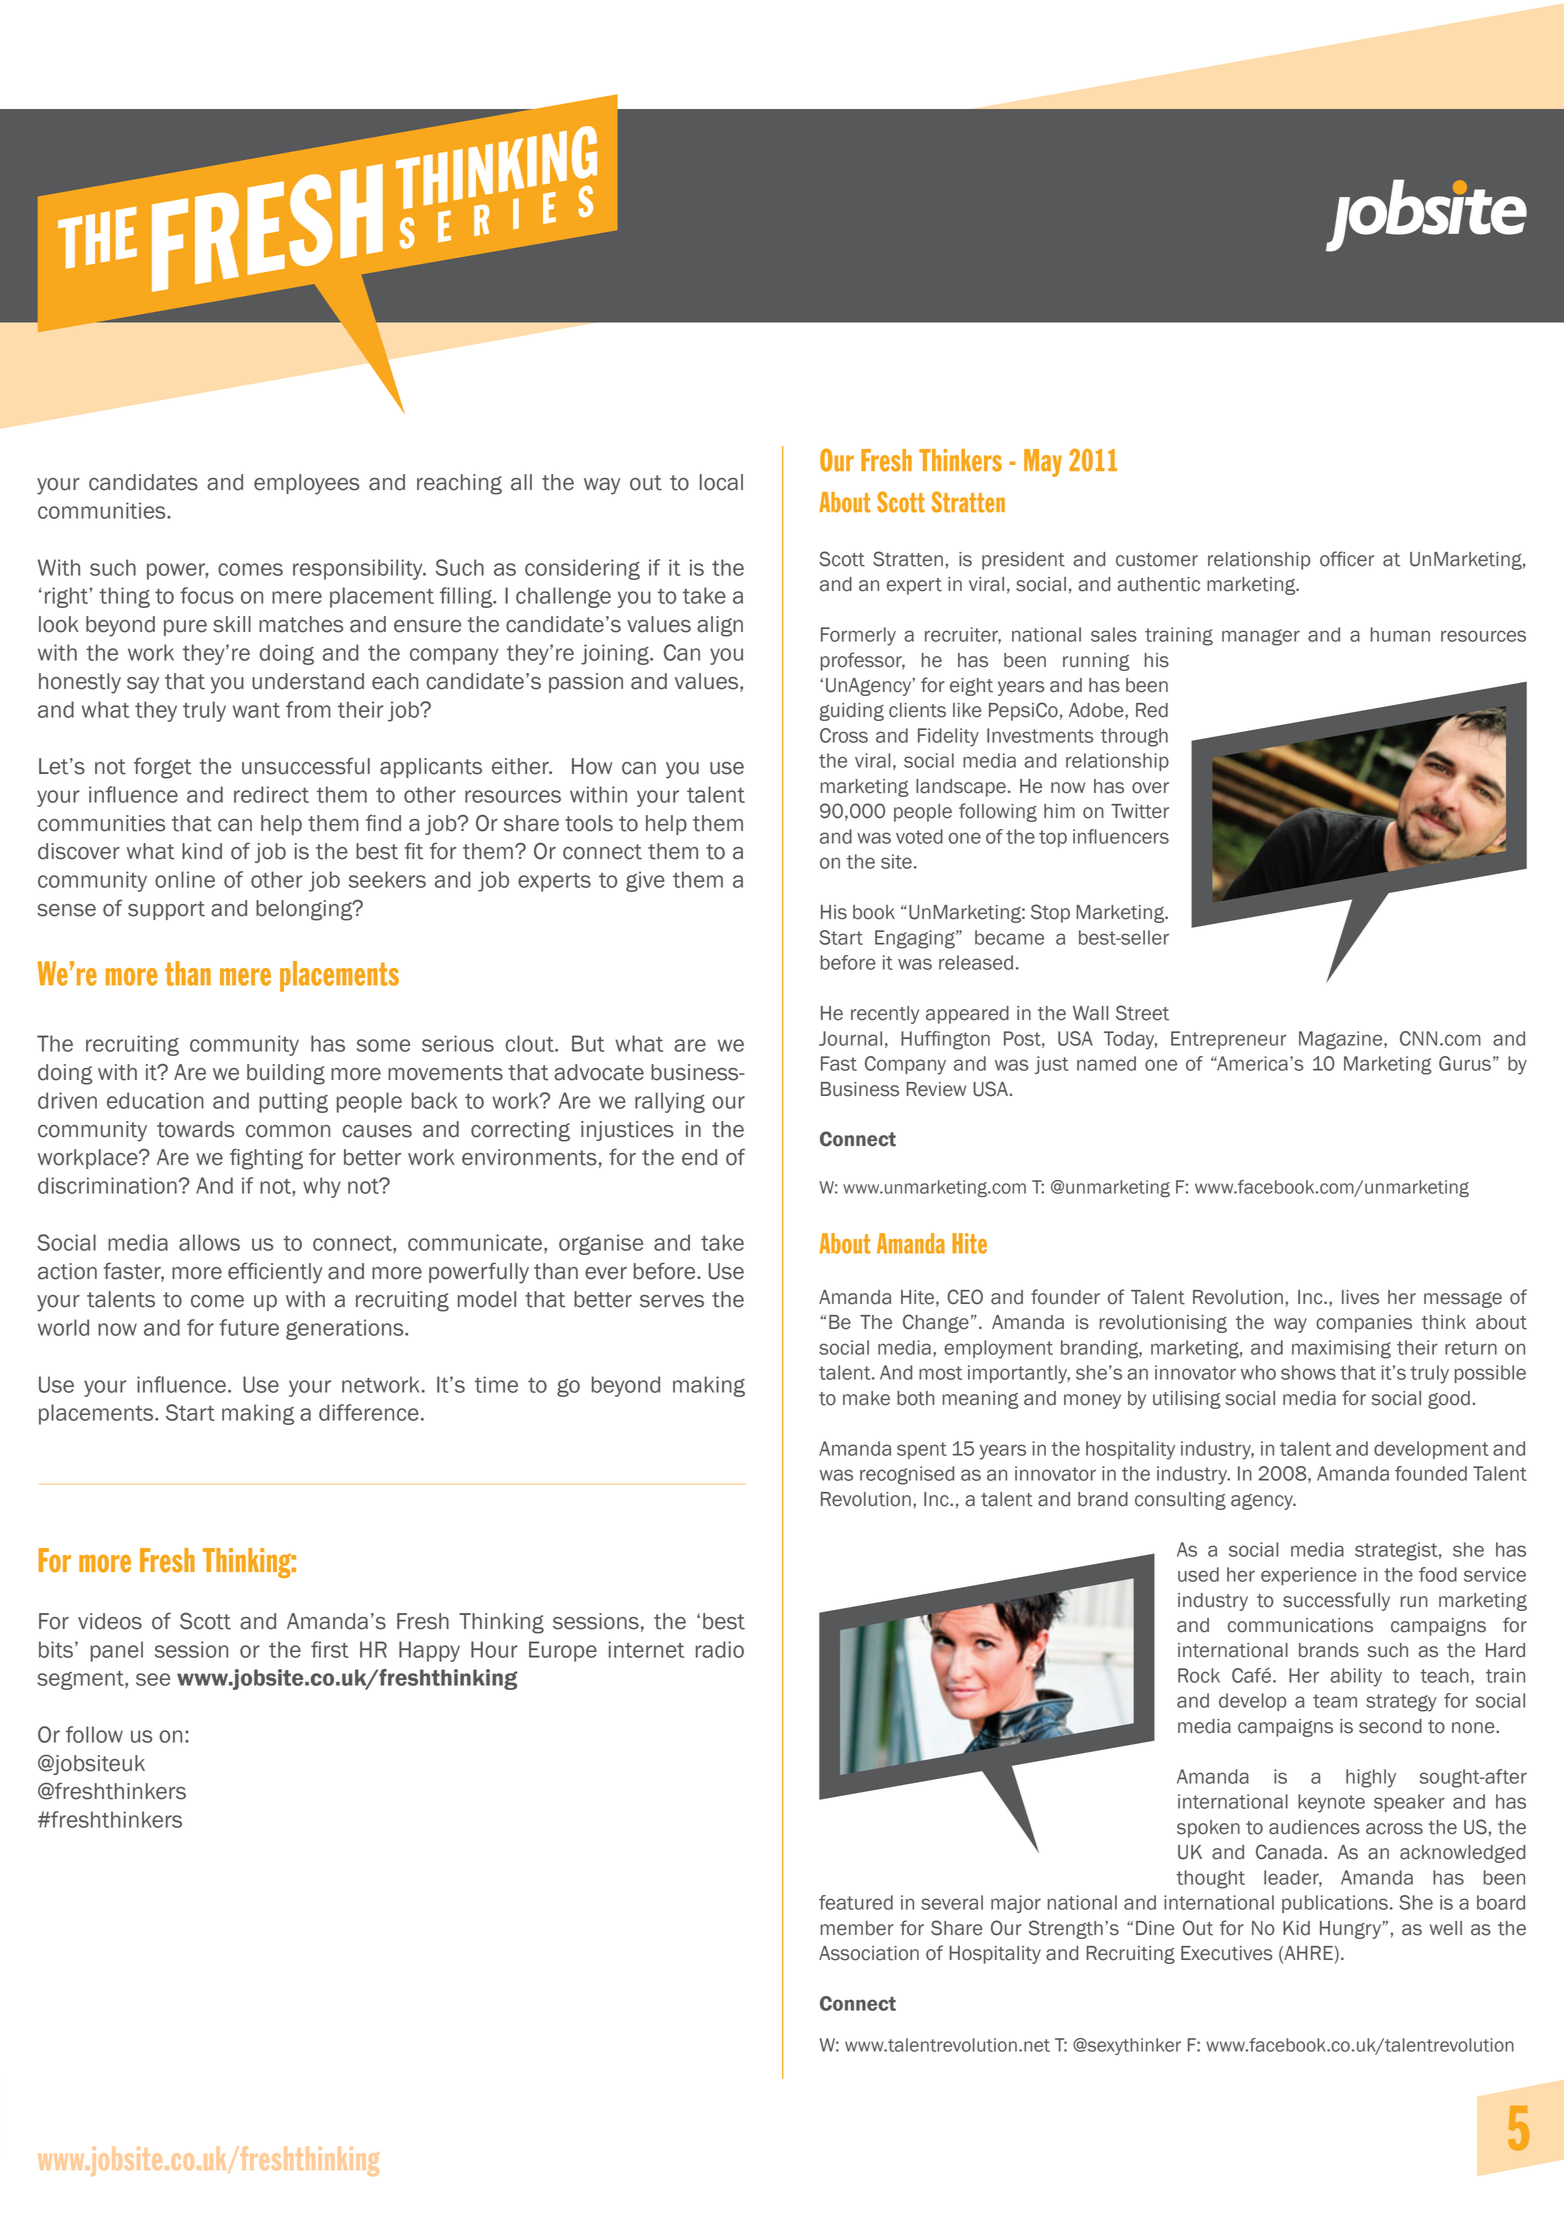 This page has width=1564, height=2213. I want to click on recently, so click(885, 1015).
